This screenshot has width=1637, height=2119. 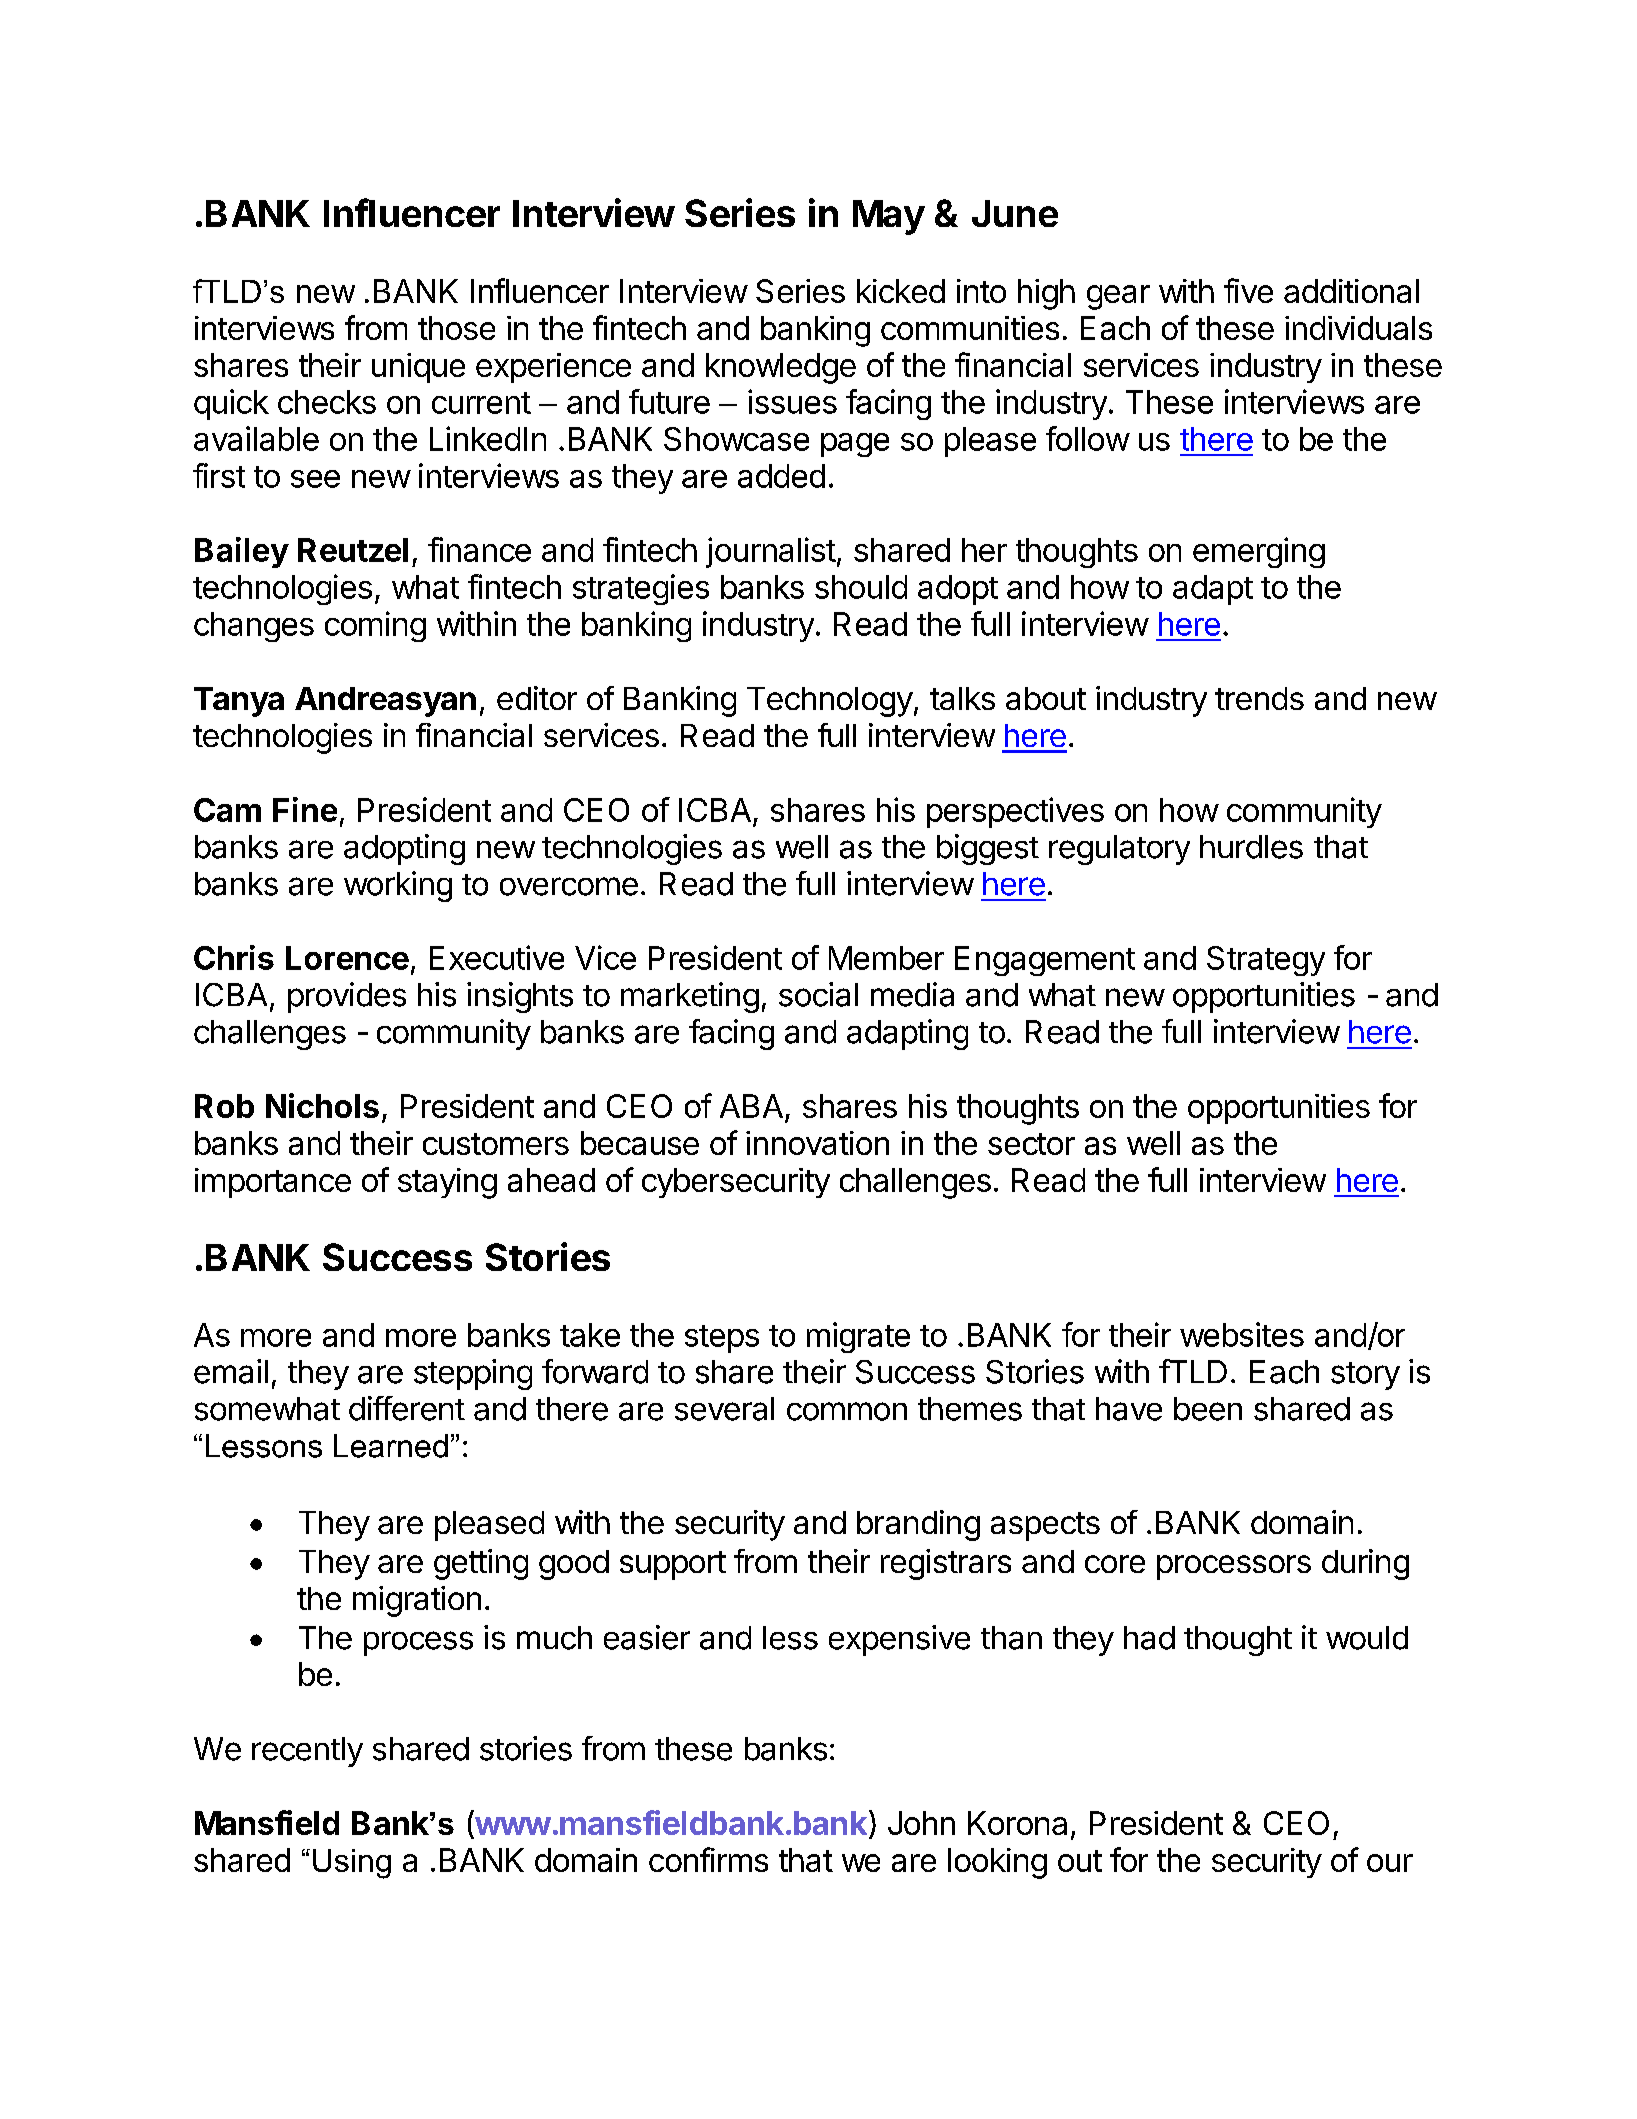 What do you see at coordinates (1208, 1409) in the screenshot?
I see `been` at bounding box center [1208, 1409].
